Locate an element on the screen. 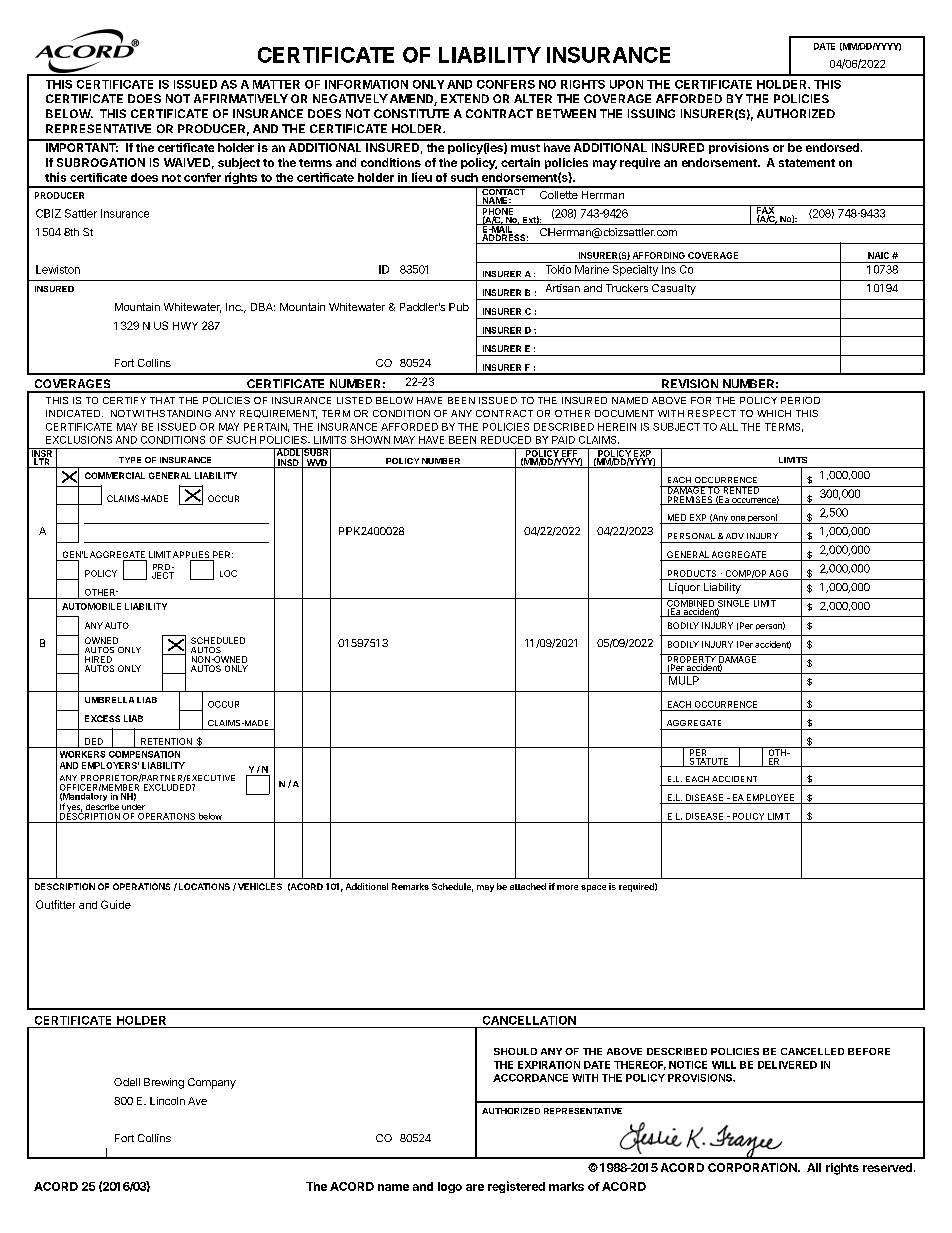  EXTEND is located at coordinates (465, 98).
